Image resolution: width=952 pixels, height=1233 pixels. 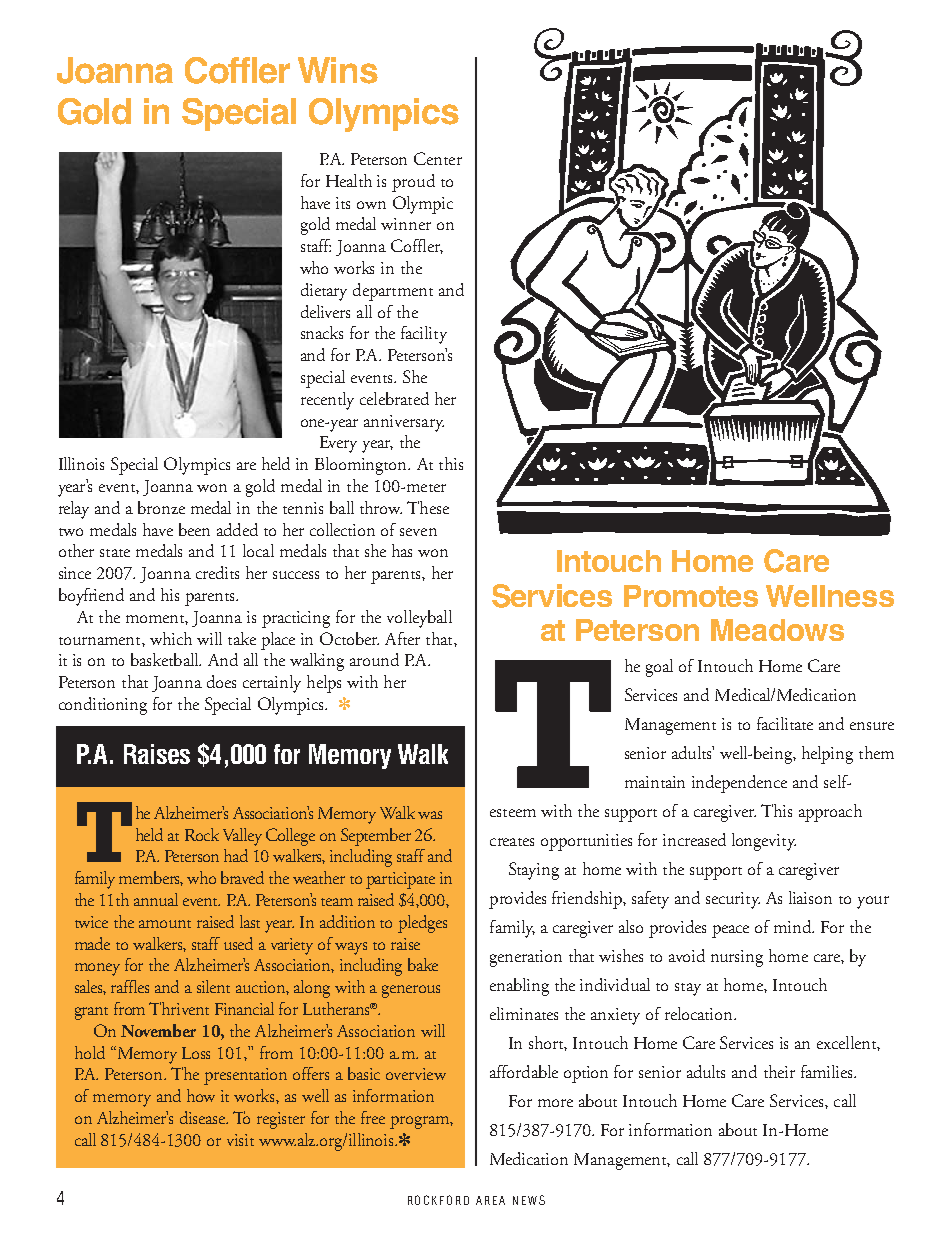 What do you see at coordinates (691, 596) in the screenshot?
I see `Promotes` at bounding box center [691, 596].
